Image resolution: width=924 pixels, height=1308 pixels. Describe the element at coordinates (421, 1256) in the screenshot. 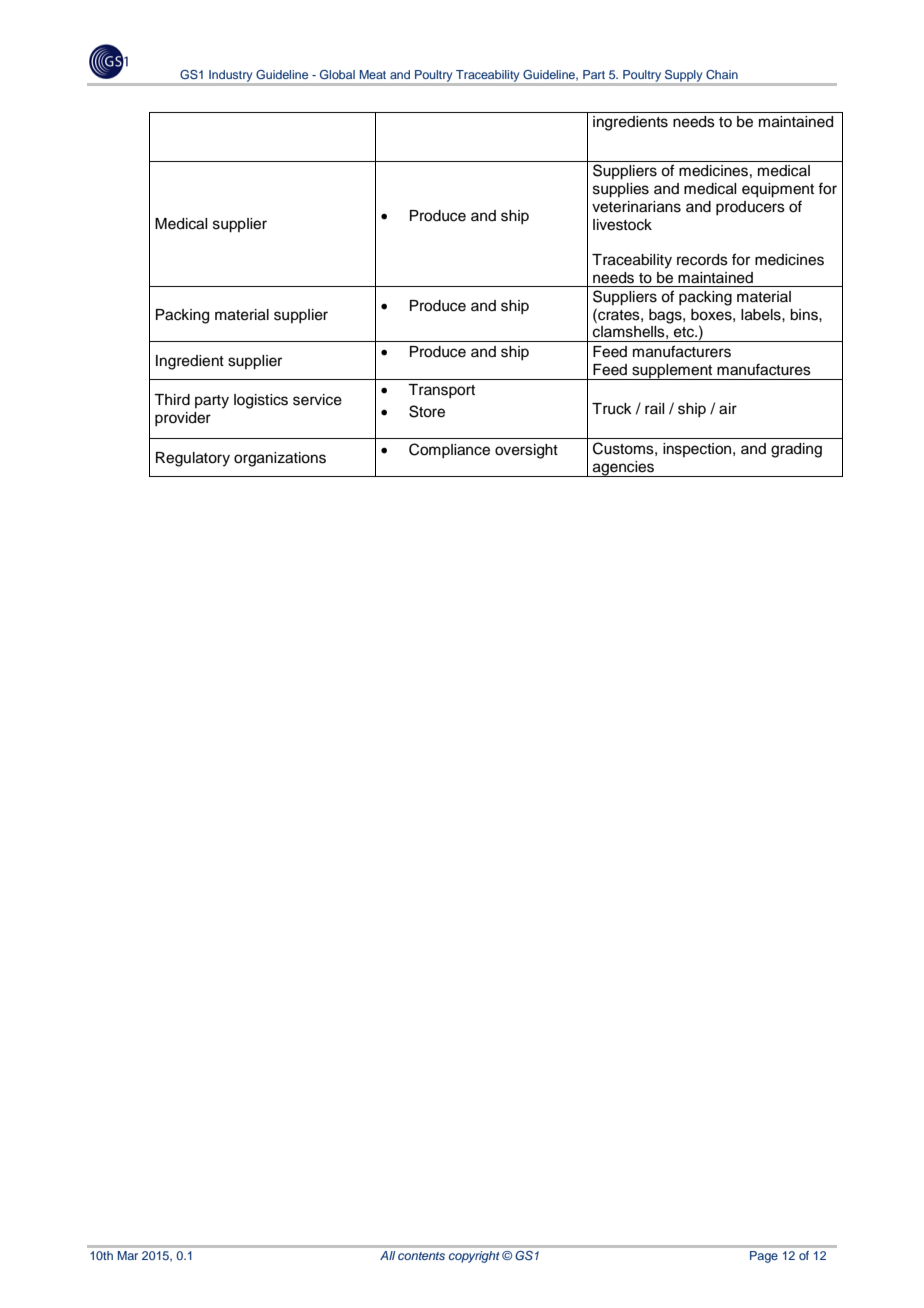

I see `contents` at that location.
